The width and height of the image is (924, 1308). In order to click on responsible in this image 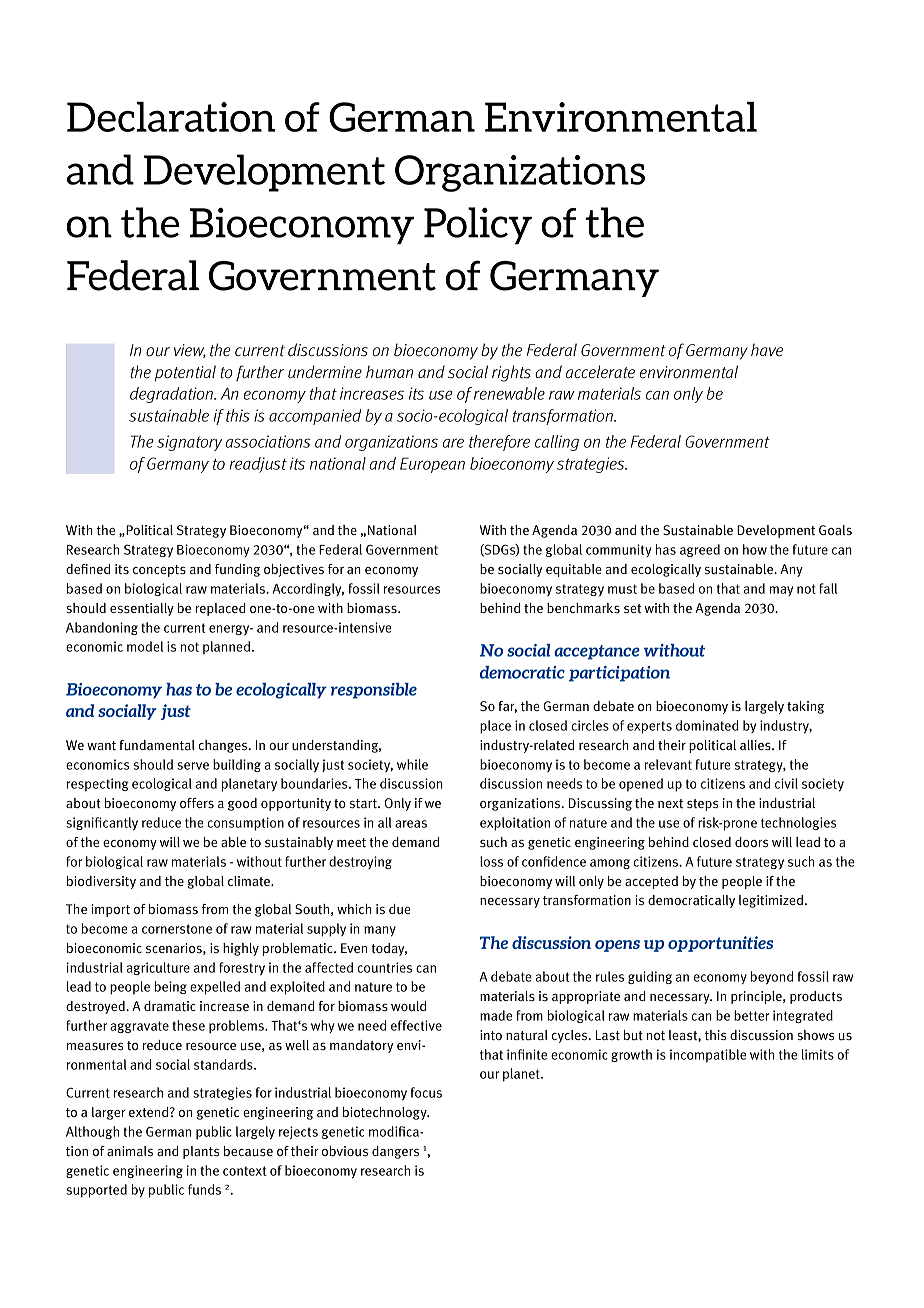, I will do `click(374, 691)`.
